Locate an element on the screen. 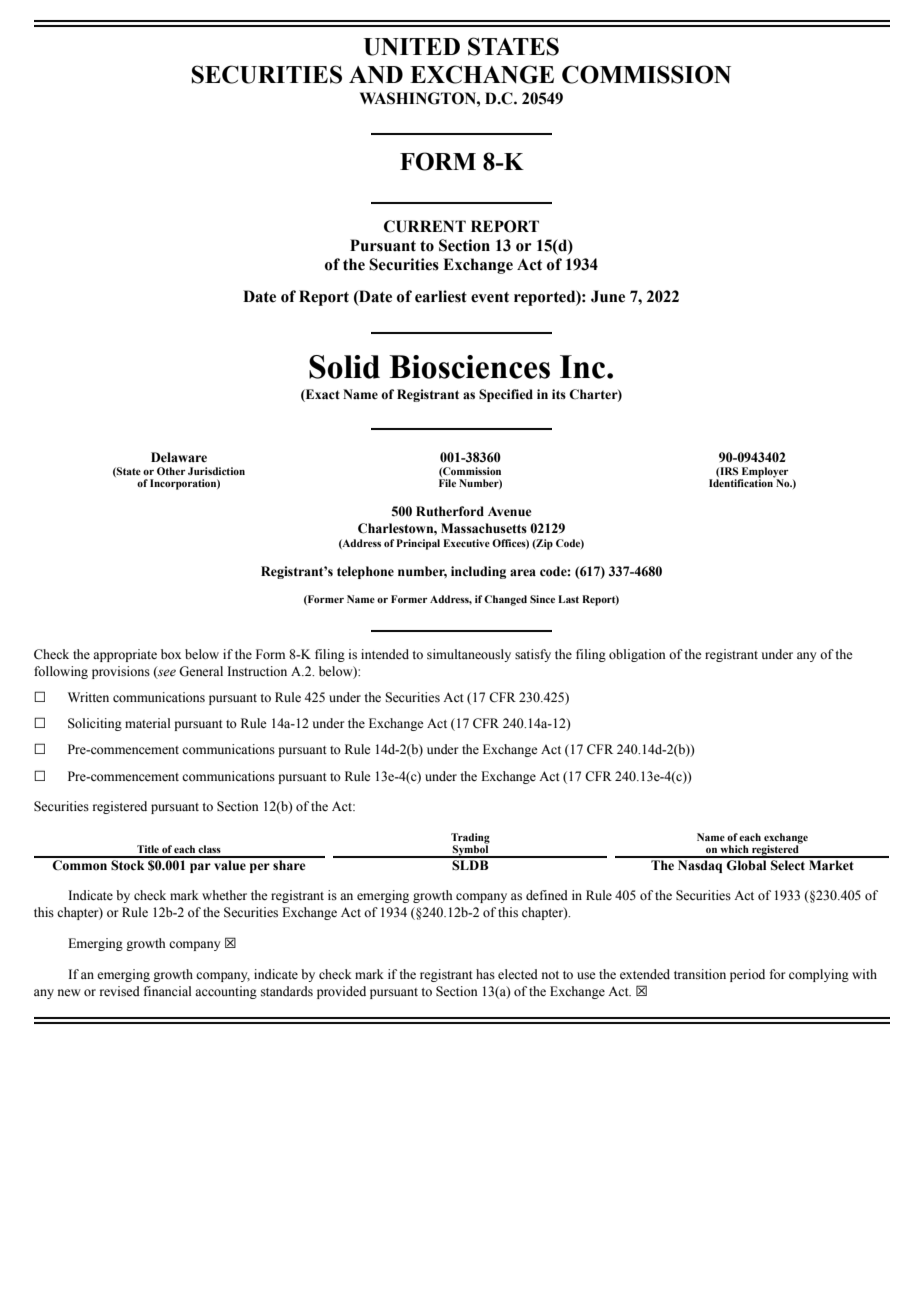 This screenshot has height=1308, width=924. financial is located at coordinates (167, 991).
